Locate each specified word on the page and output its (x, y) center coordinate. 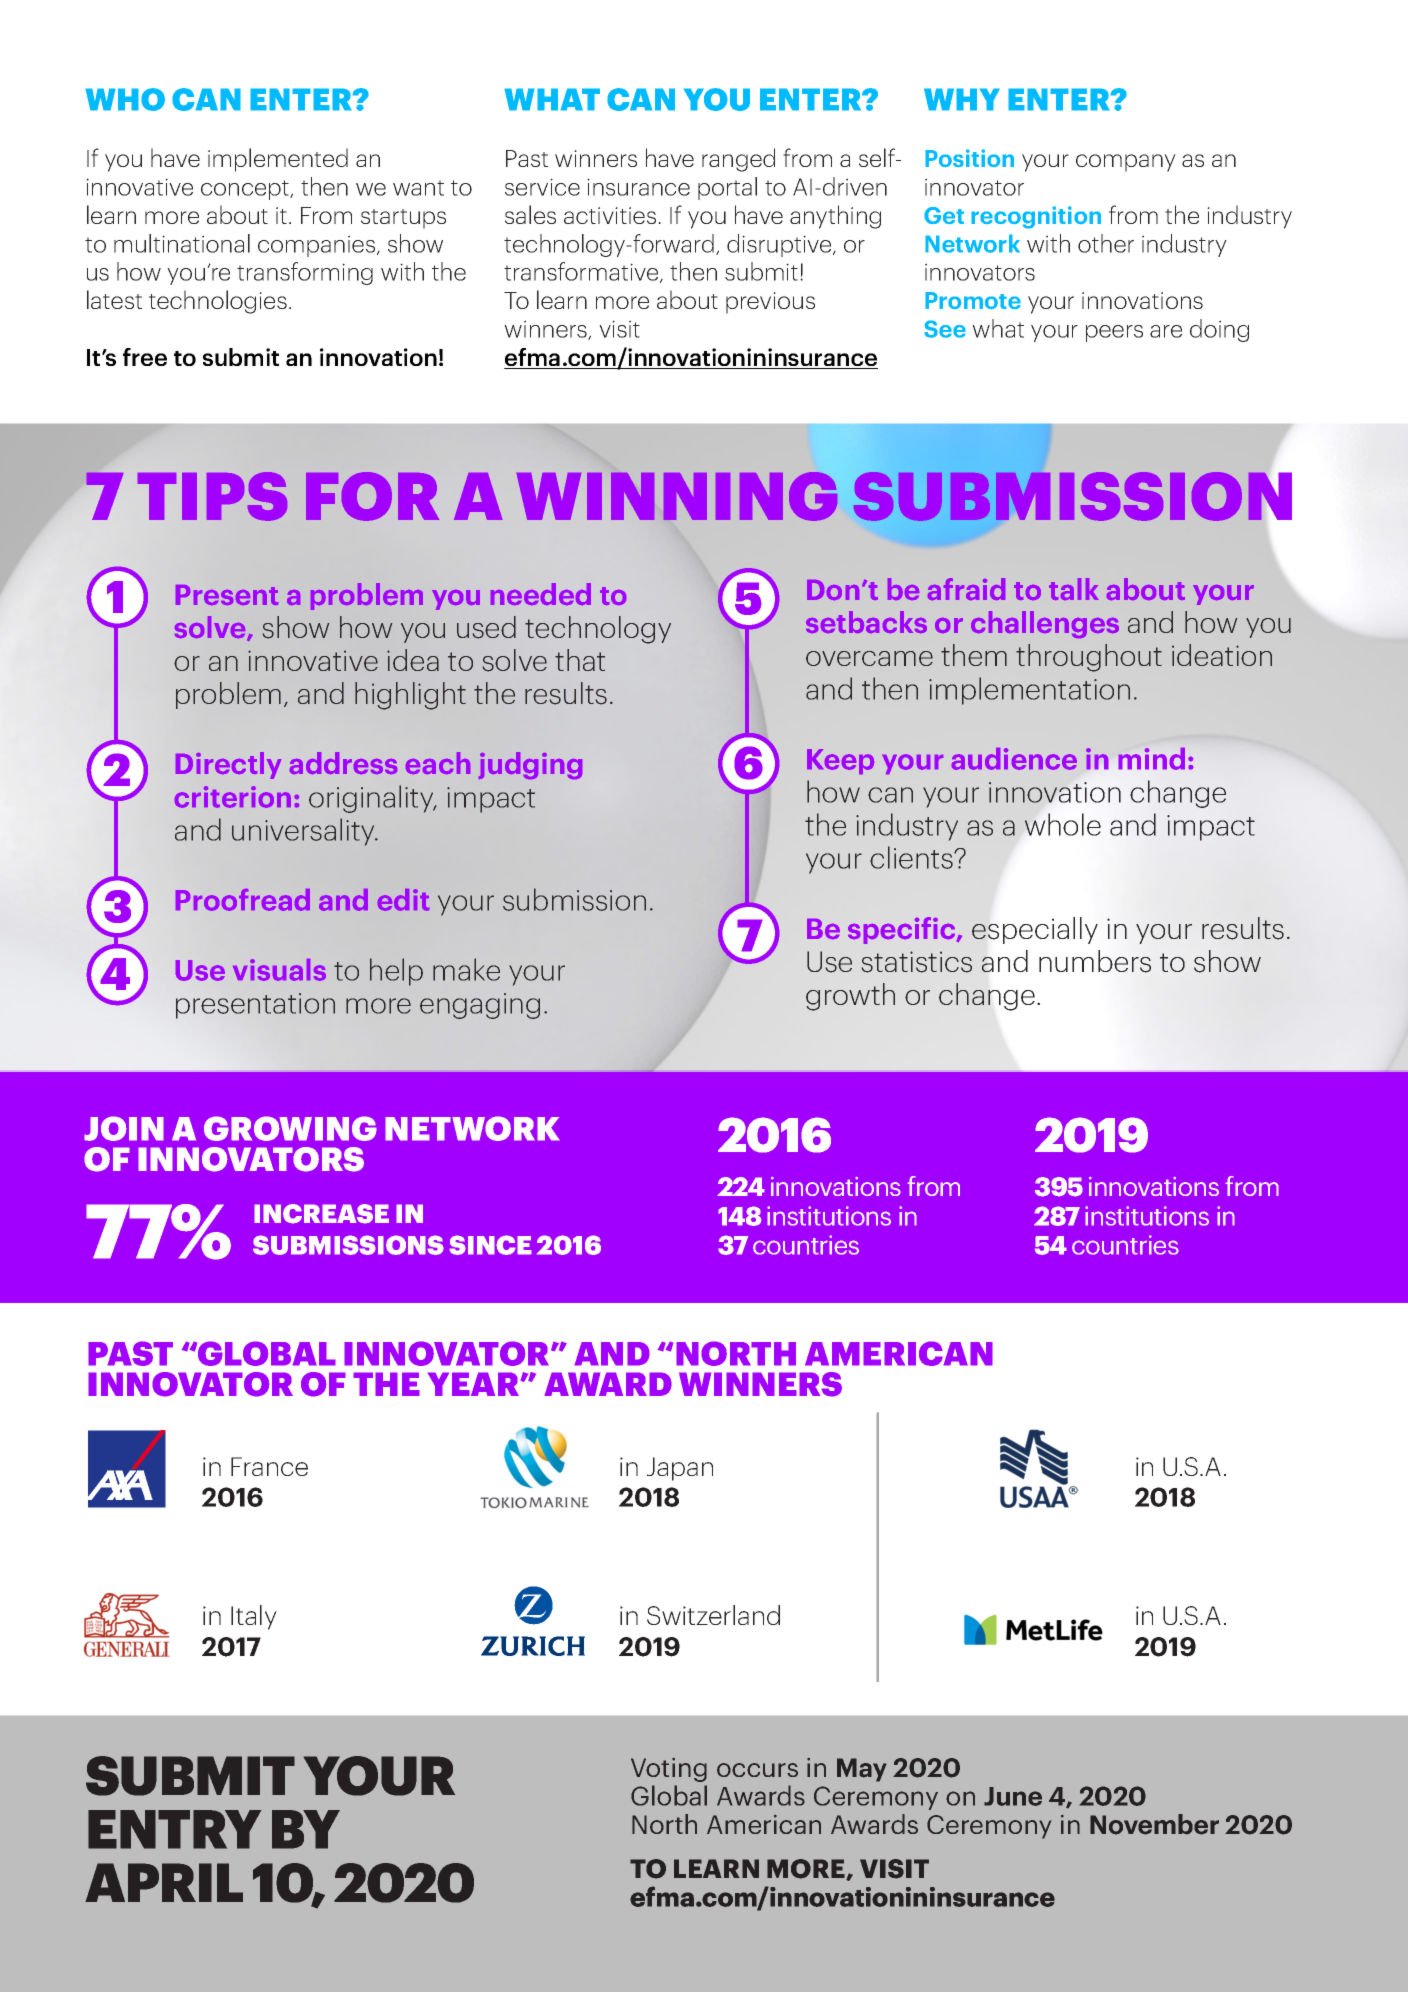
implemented (278, 160)
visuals (279, 970)
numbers (1095, 961)
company (1126, 163)
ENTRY (174, 1829)
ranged (738, 160)
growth (850, 997)
